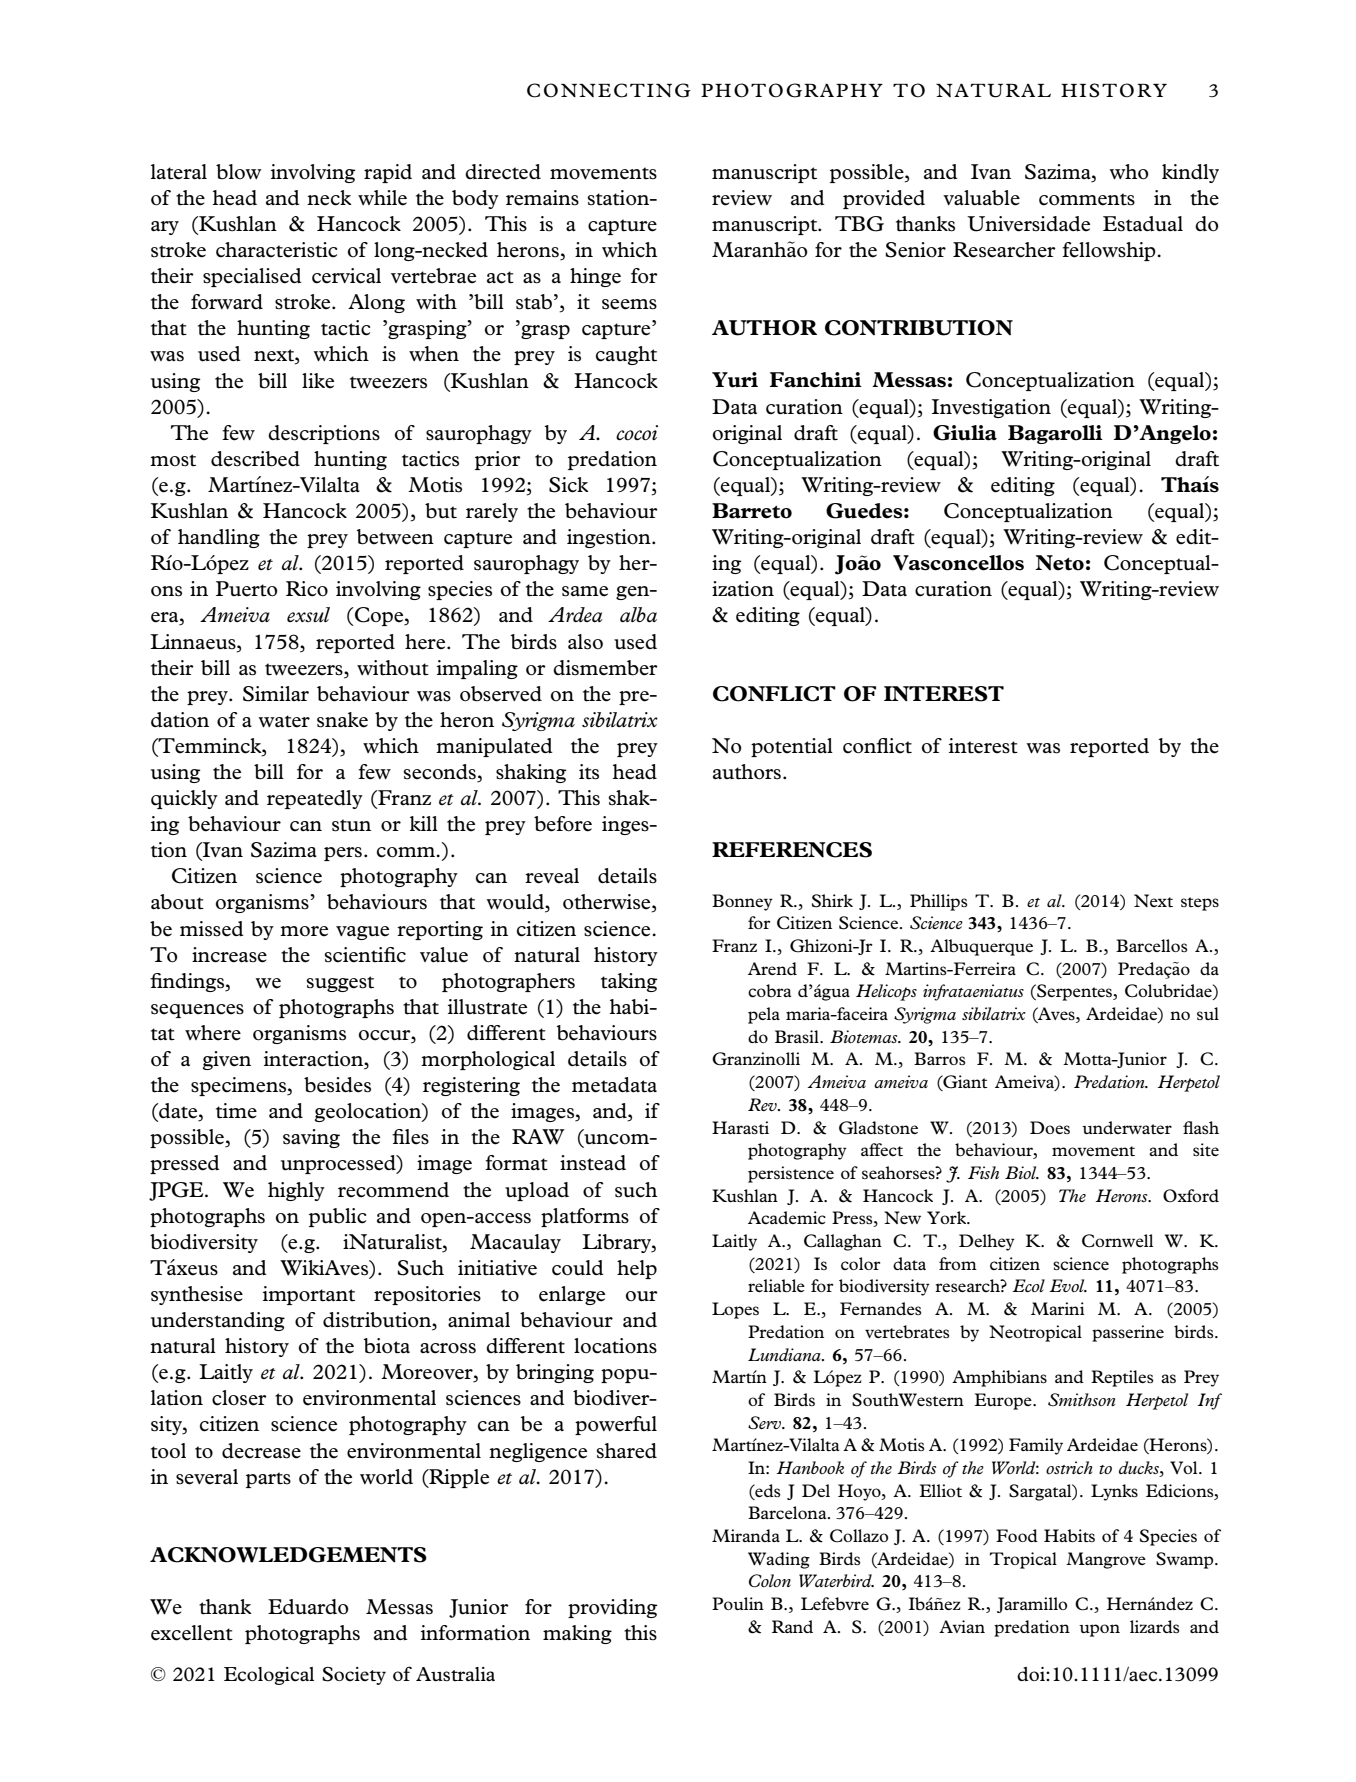 This document has height=1782, width=1356. Describe the element at coordinates (239, 172) in the document. I see `blow` at that location.
